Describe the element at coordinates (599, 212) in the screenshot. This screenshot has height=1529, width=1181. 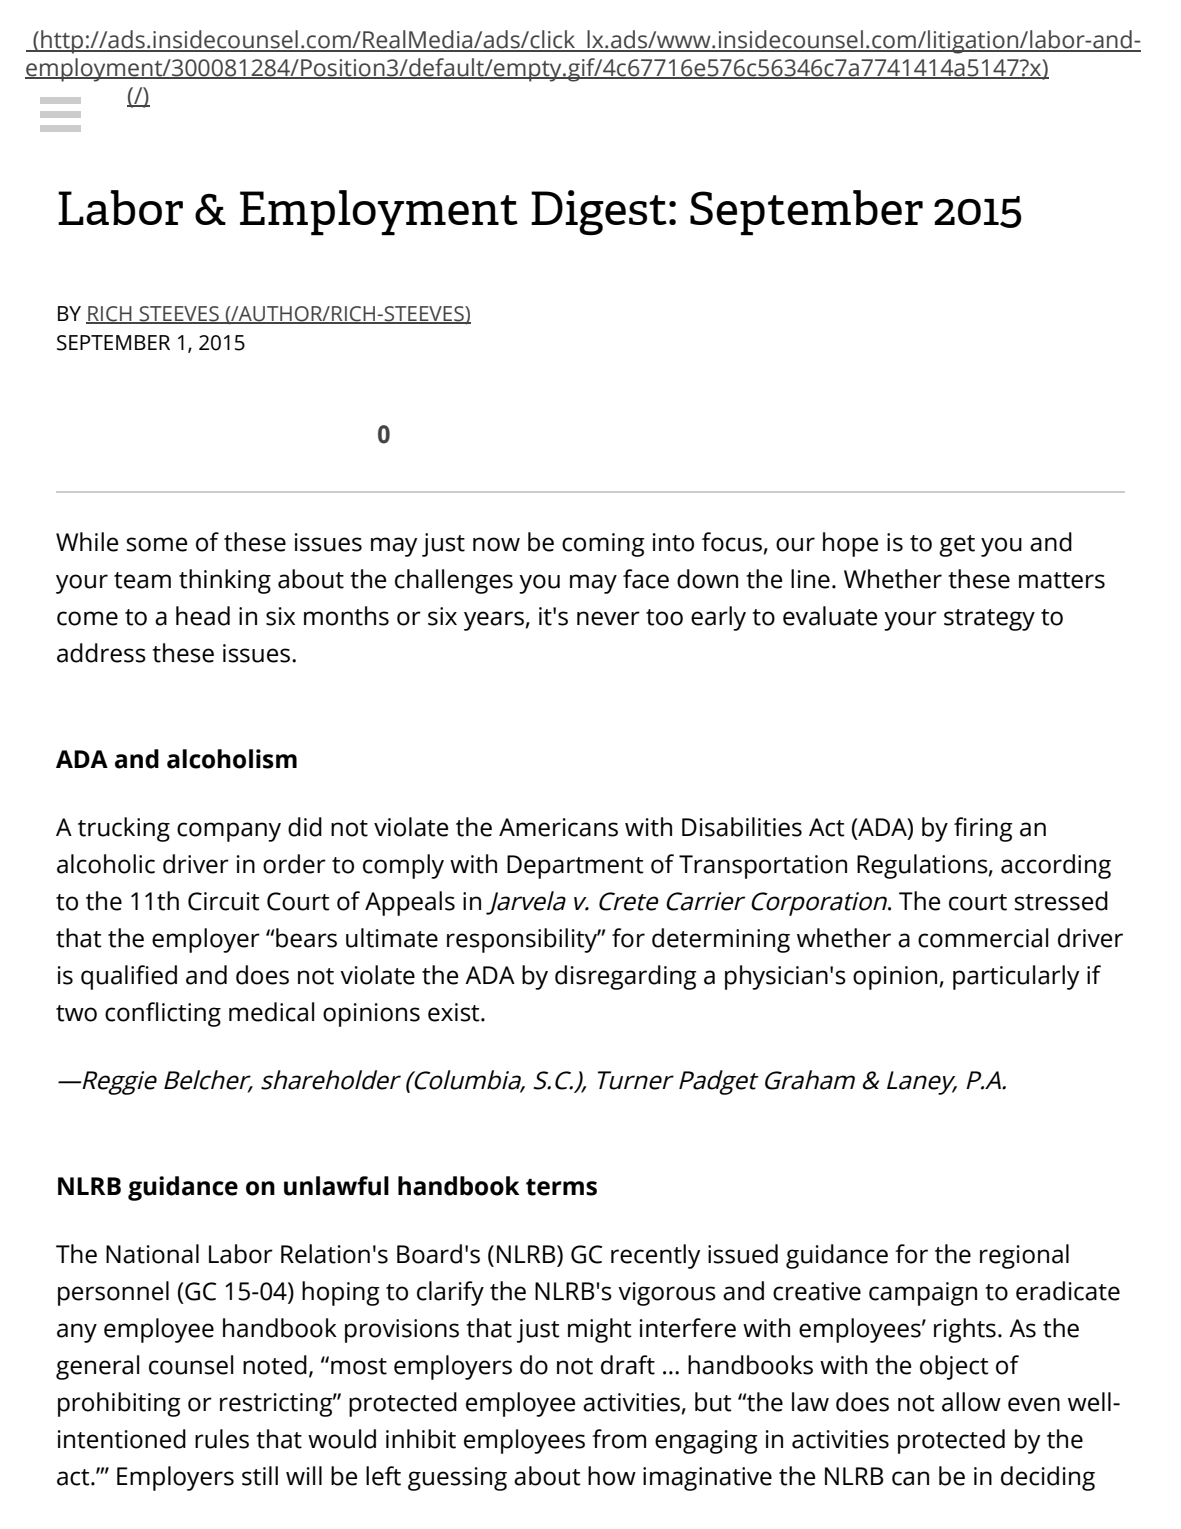
I see `Digest` at that location.
